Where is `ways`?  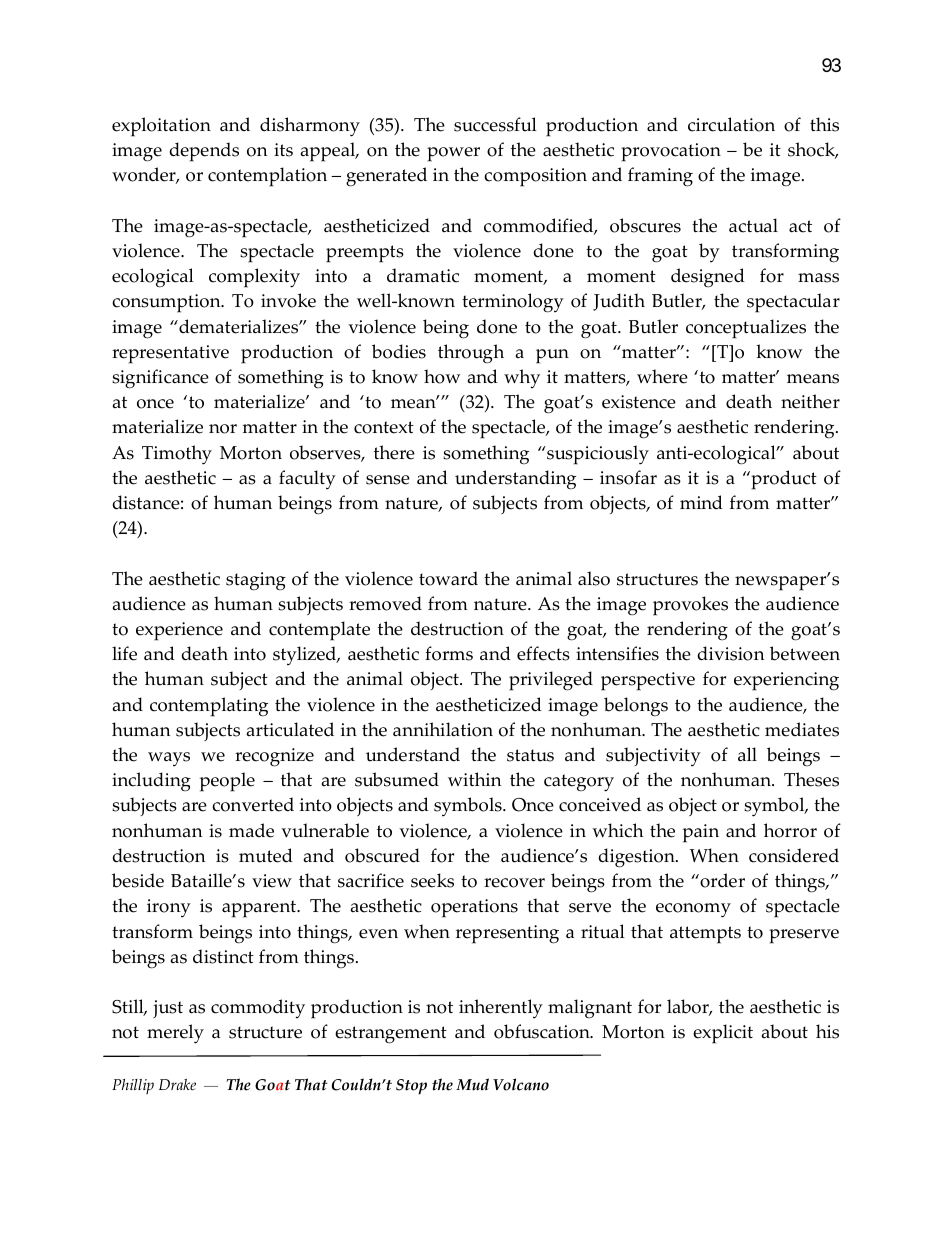 ways is located at coordinates (169, 759).
